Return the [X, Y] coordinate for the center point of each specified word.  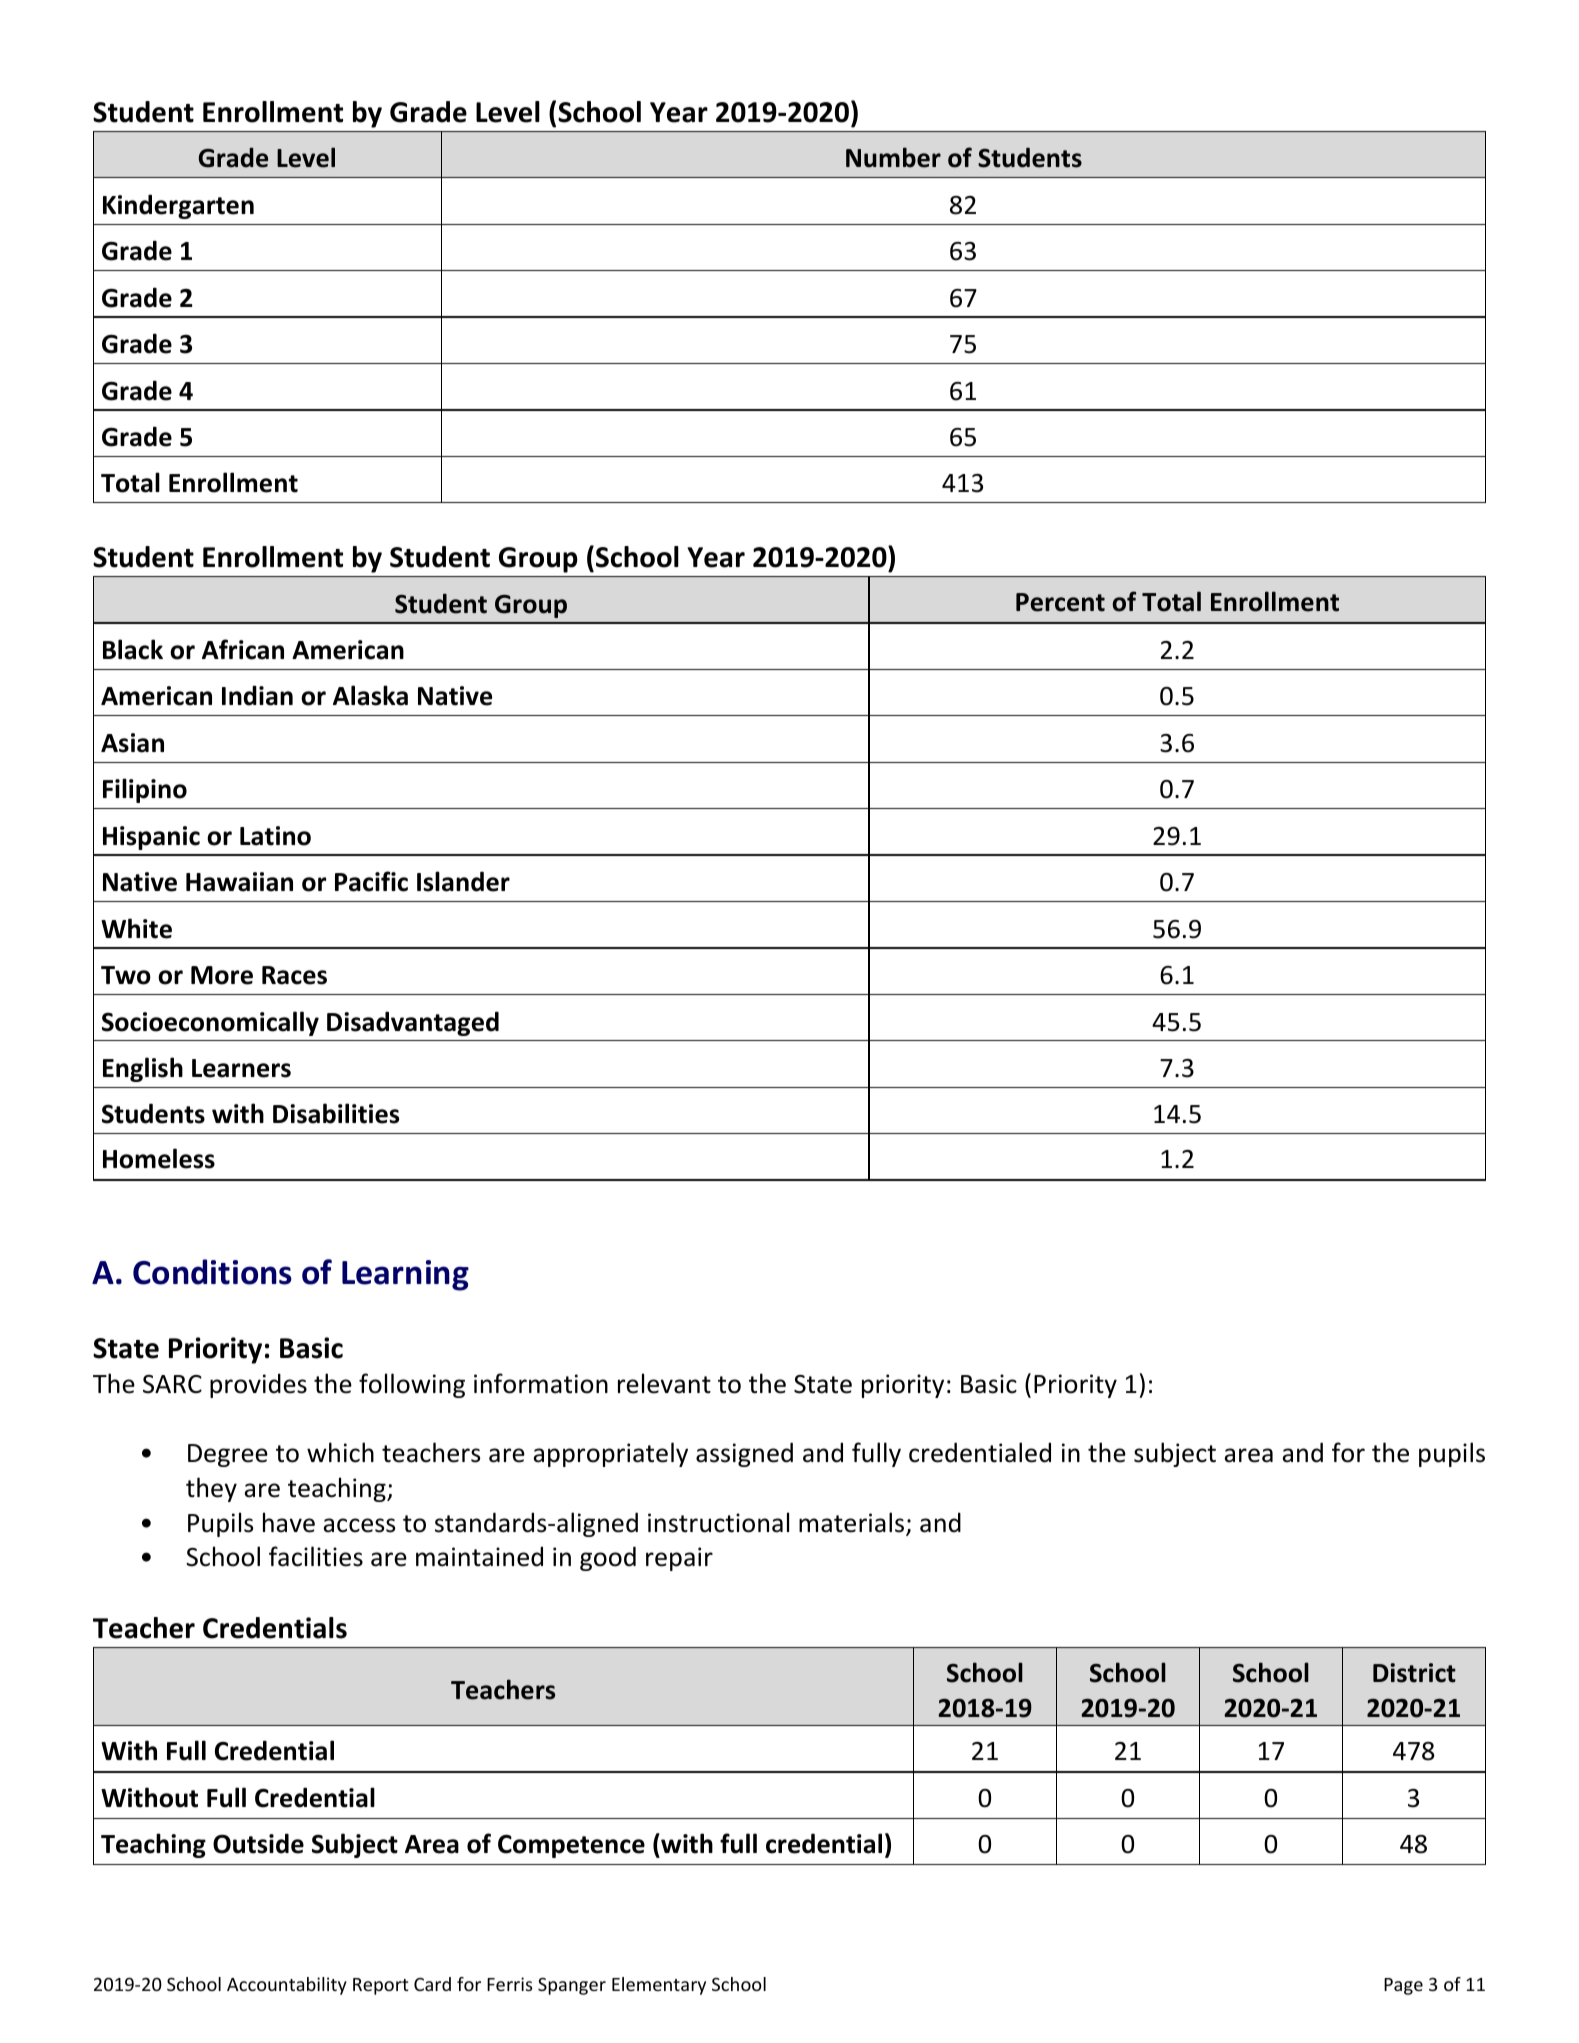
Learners [241, 1068]
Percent [1060, 602]
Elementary [659, 1986]
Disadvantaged [413, 1023]
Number [893, 157]
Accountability [287, 1986]
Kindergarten [178, 206]
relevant [664, 1383]
